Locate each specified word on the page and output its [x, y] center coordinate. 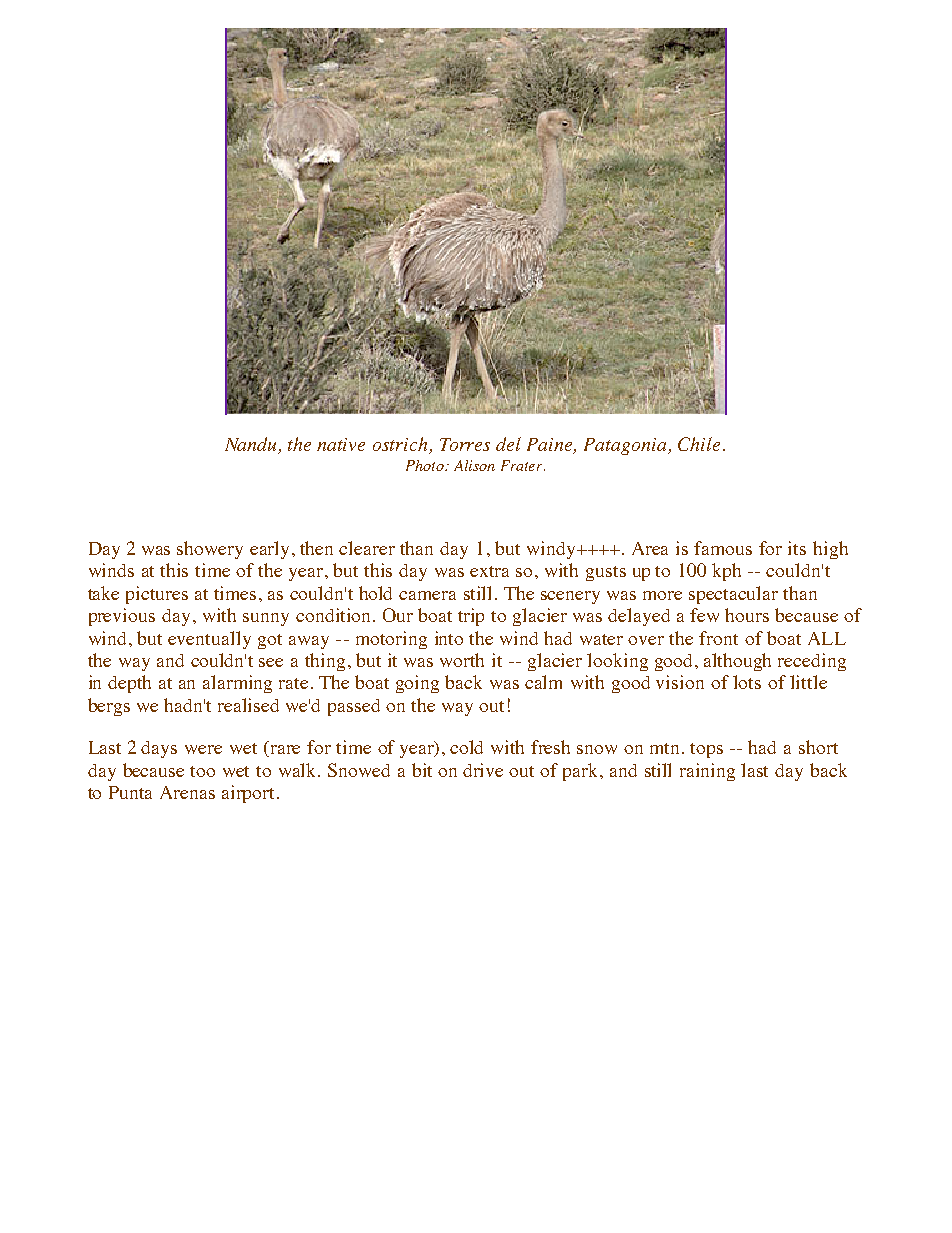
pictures [157, 595]
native [341, 444]
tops [706, 750]
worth [462, 660]
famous [723, 548]
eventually [209, 640]
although [737, 662]
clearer [367, 548]
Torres [465, 444]
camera [427, 595]
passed [354, 707]
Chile [699, 444]
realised [248, 705]
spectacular [733, 595]
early [269, 550]
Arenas [187, 792]
